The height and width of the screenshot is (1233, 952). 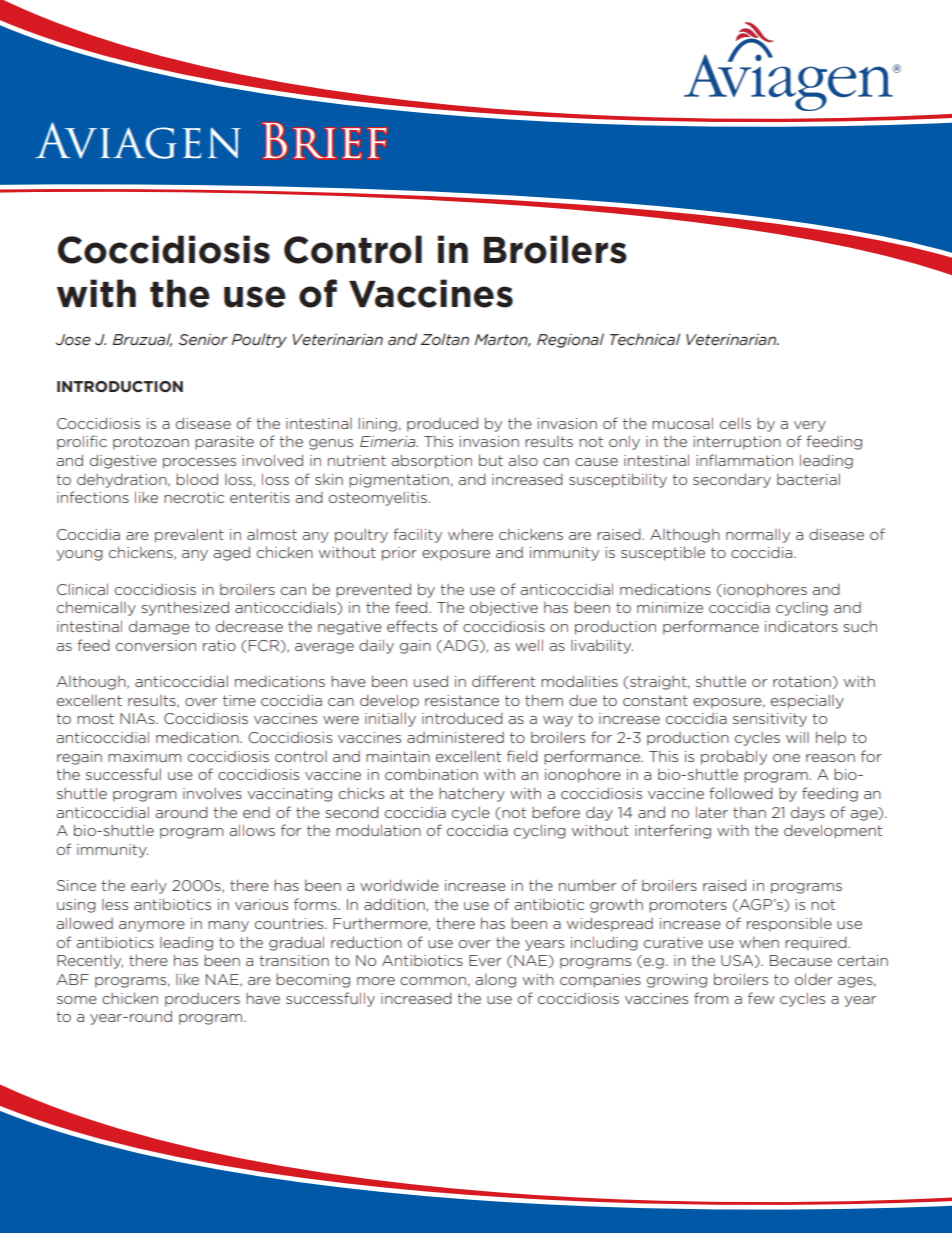 I want to click on maximum, so click(x=144, y=756).
